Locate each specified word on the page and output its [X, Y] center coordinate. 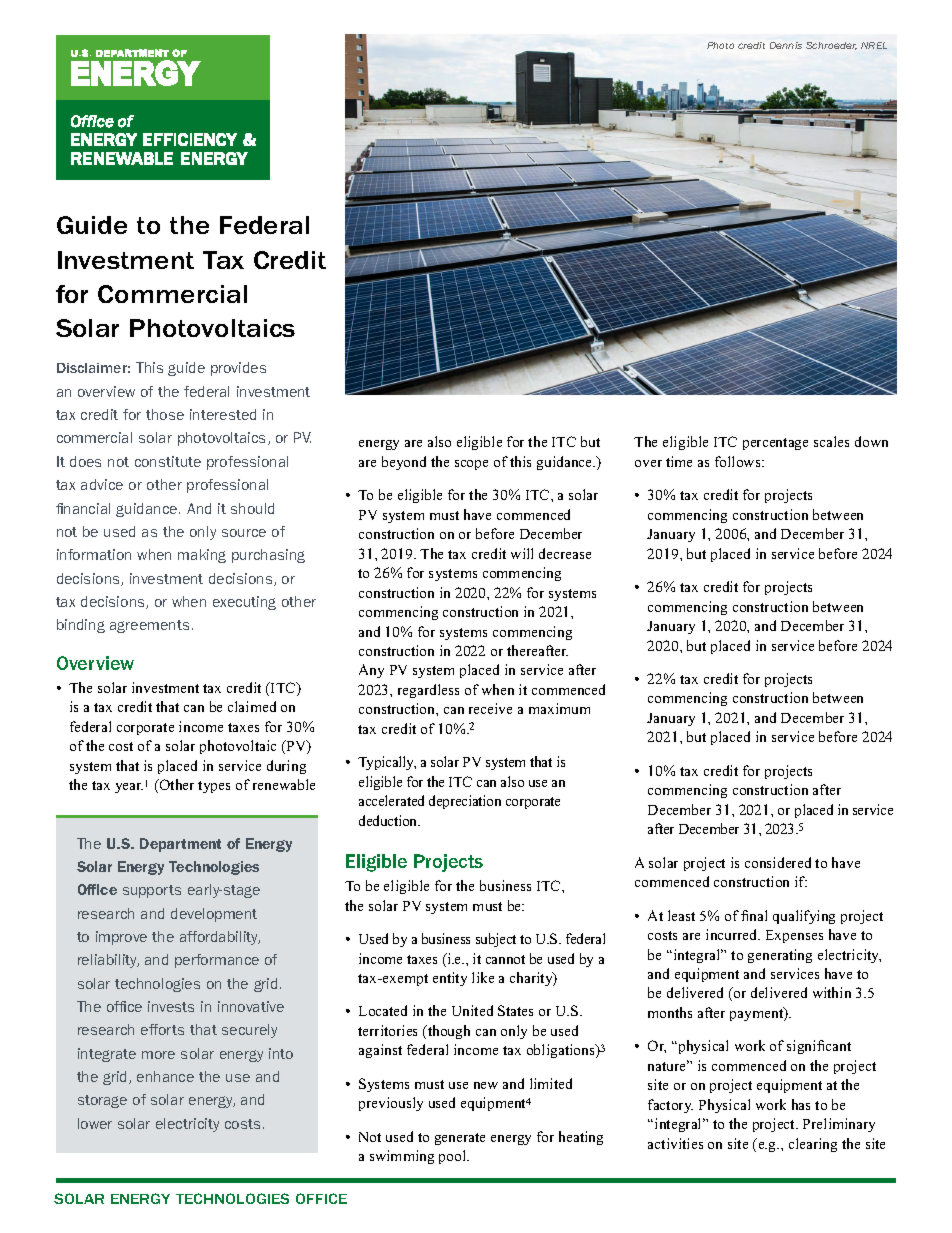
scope [471, 465]
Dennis [786, 45]
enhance [165, 1076]
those [165, 414]
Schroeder [831, 46]
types [214, 787]
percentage [775, 444]
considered [778, 862]
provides [238, 369]
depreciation [465, 802]
